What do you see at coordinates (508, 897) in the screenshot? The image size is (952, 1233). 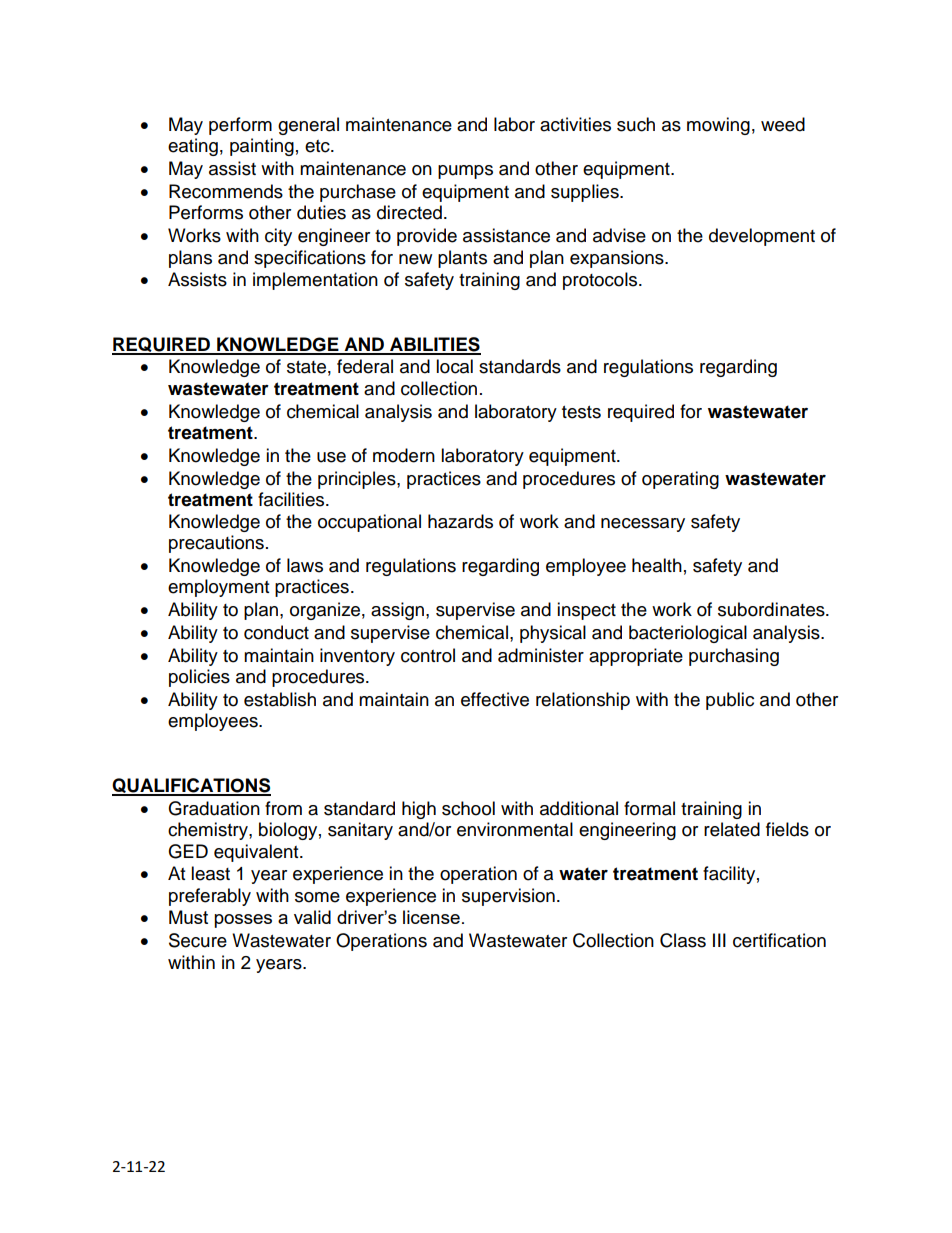 I see `supervision` at bounding box center [508, 897].
